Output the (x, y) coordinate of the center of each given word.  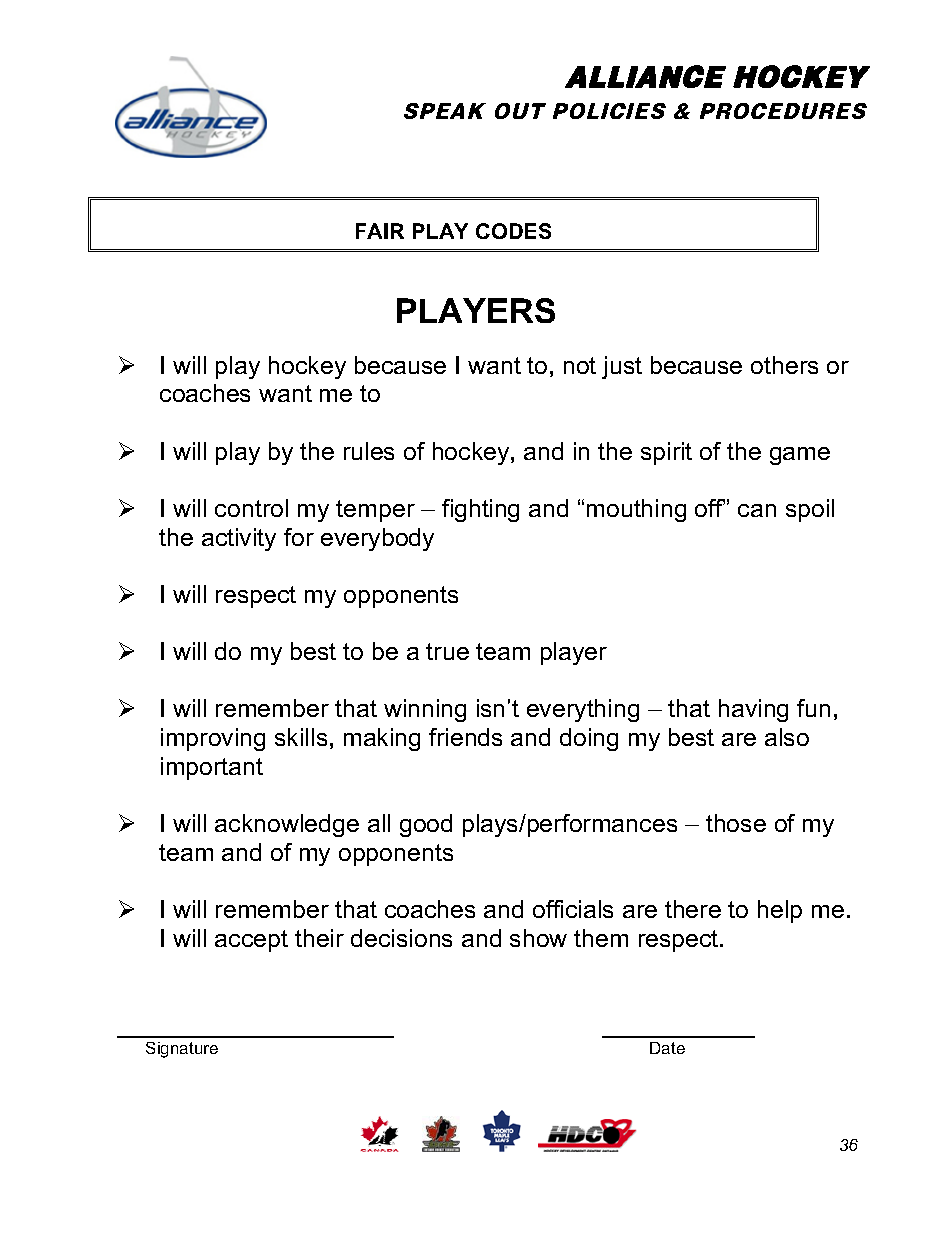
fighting (480, 510)
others (784, 365)
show (538, 938)
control (251, 508)
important (212, 768)
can (757, 510)
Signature (182, 1050)
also (787, 737)
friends (465, 737)
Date (667, 1048)
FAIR (380, 231)
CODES (513, 231)
